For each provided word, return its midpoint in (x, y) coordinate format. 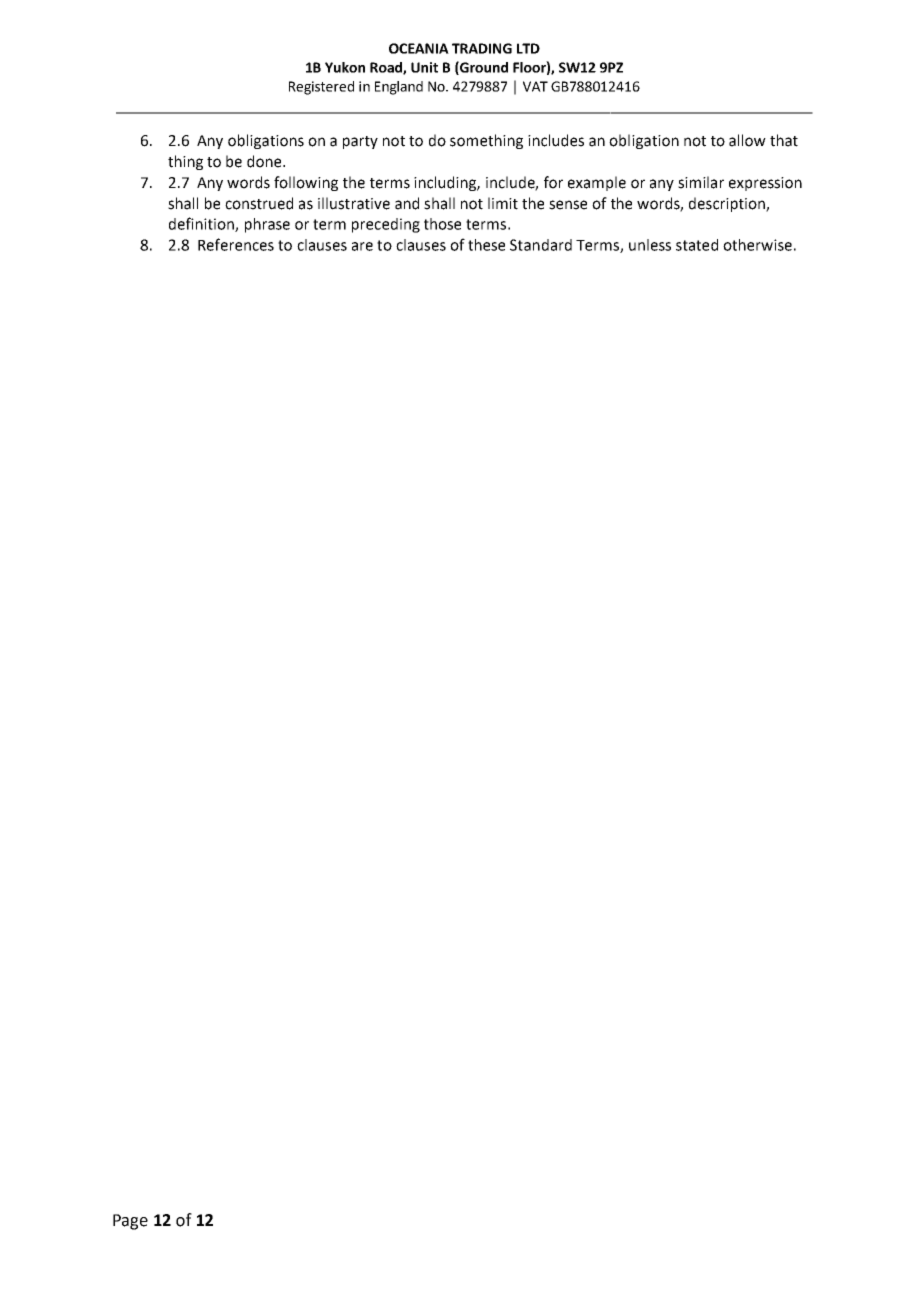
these (486, 245)
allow (747, 140)
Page (130, 1222)
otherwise (757, 245)
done (265, 161)
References (236, 244)
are (362, 246)
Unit (424, 67)
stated (697, 245)
